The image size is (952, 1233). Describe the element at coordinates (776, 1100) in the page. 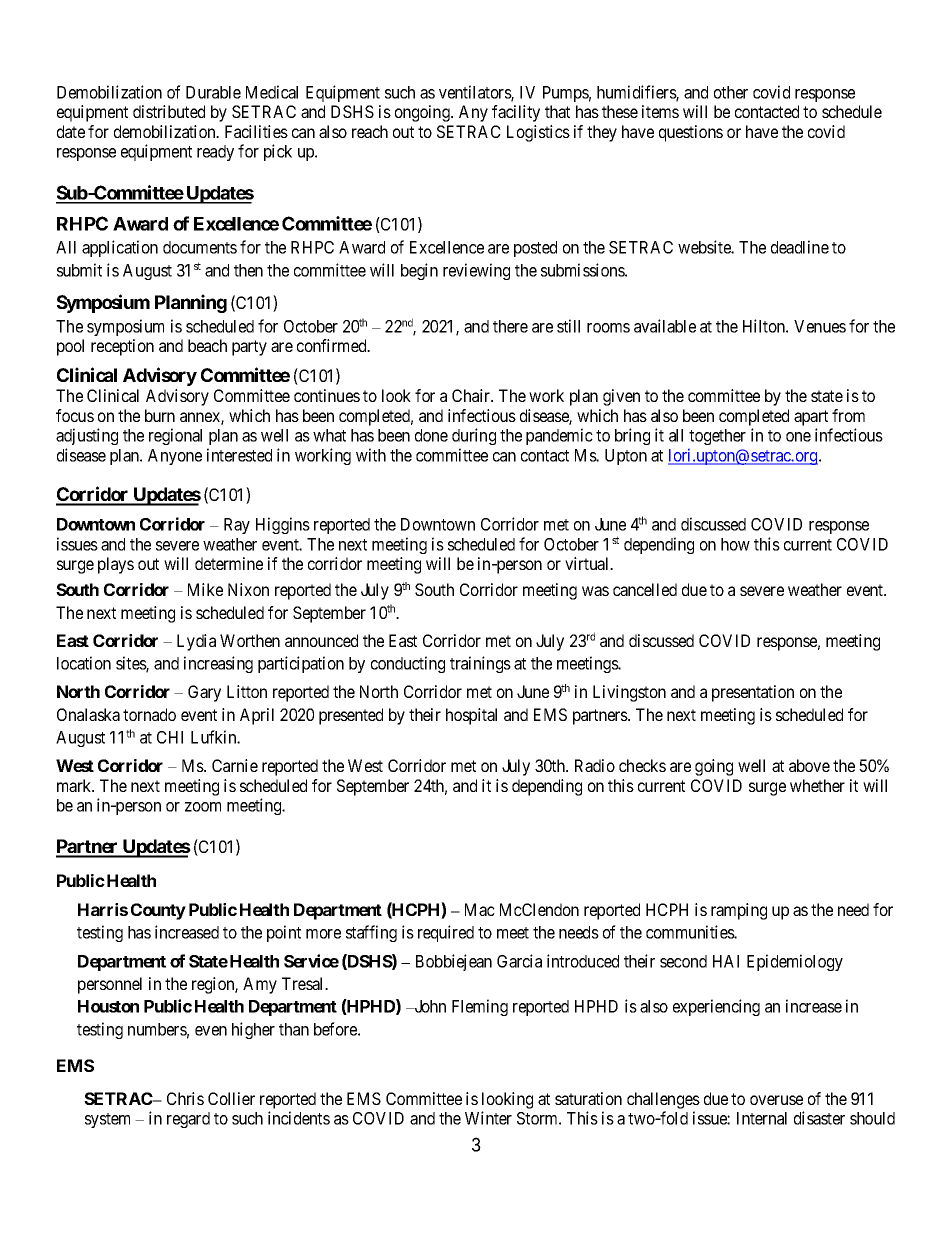

I see `overuse` at that location.
